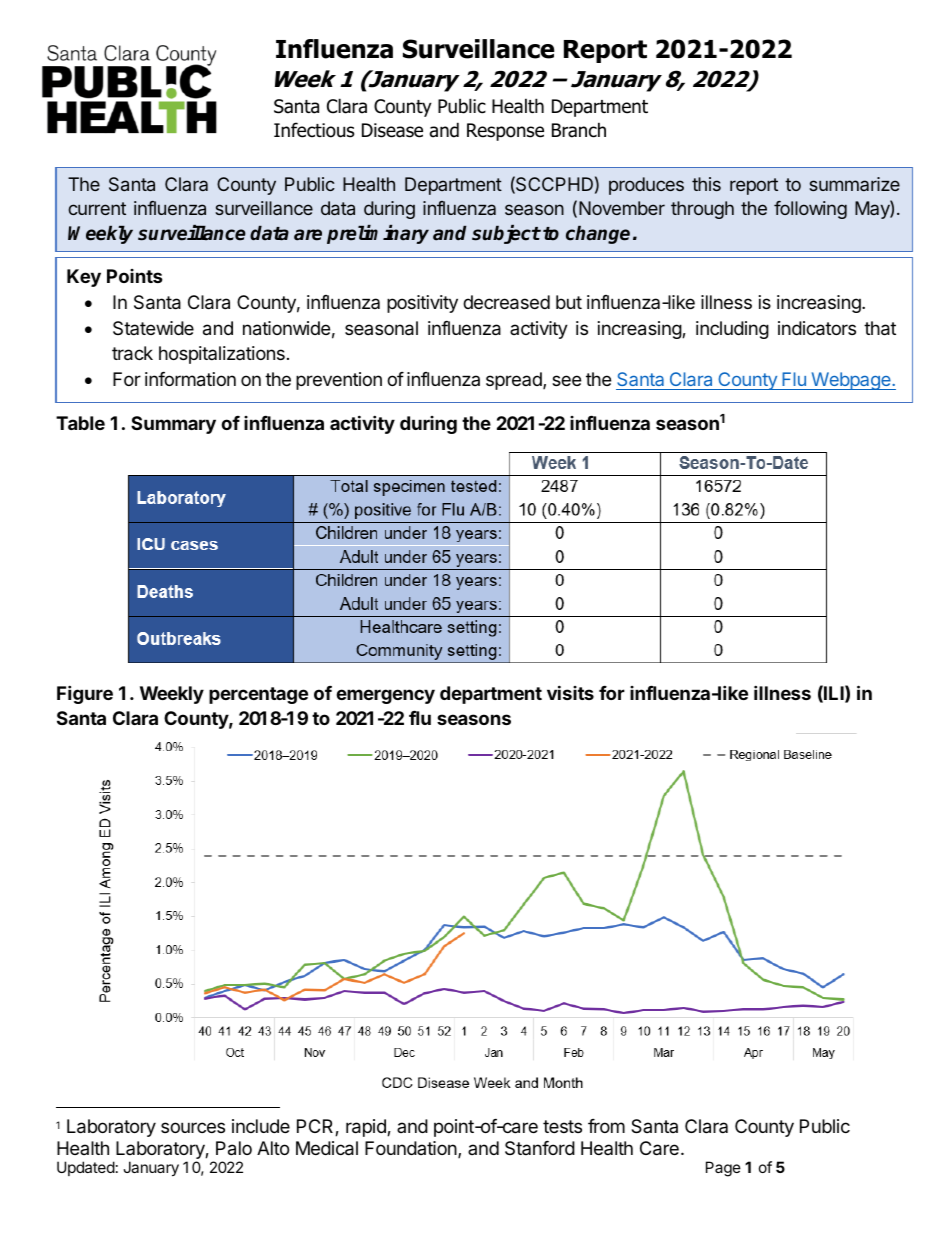 This screenshot has width=952, height=1233. I want to click on from, so click(606, 1126).
